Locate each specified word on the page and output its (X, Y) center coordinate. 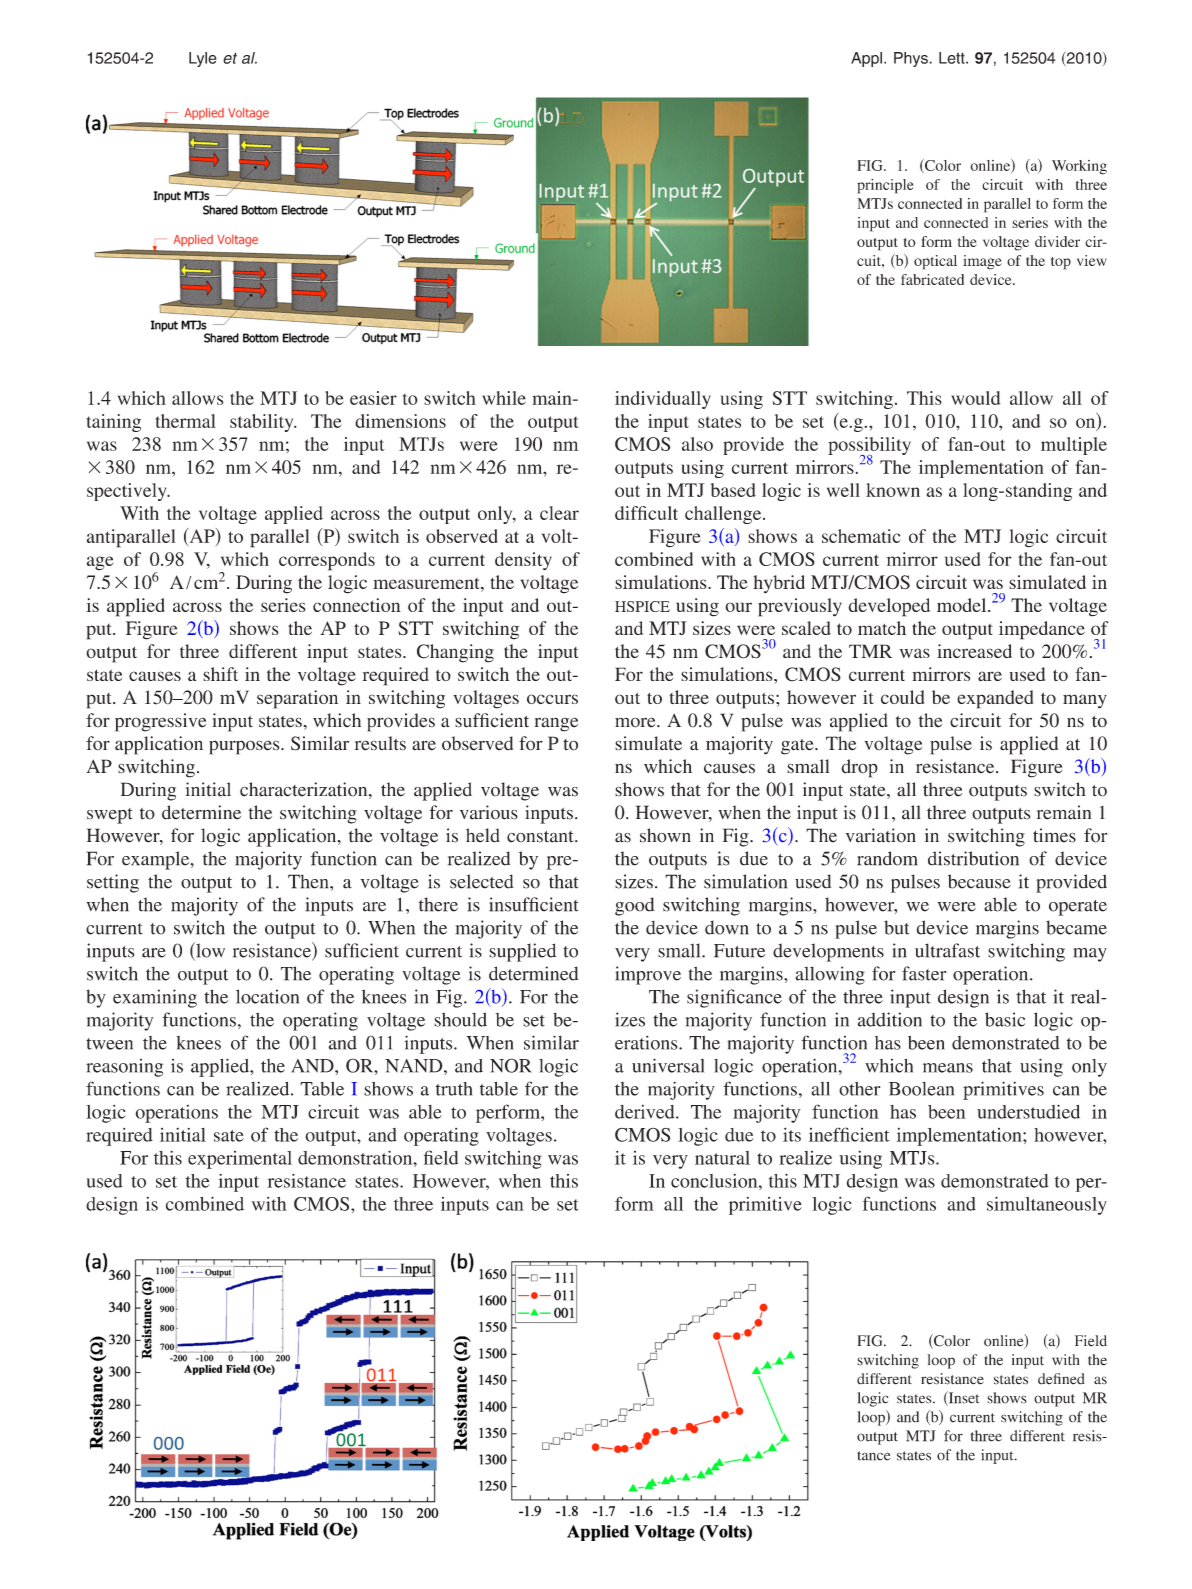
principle (885, 186)
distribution (973, 858)
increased (974, 651)
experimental (240, 1160)
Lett (953, 58)
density (523, 561)
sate (229, 1136)
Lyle (203, 59)
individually (663, 400)
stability (263, 423)
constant (541, 837)
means (948, 1068)
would (976, 398)
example (157, 860)
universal (668, 1065)
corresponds (327, 561)
